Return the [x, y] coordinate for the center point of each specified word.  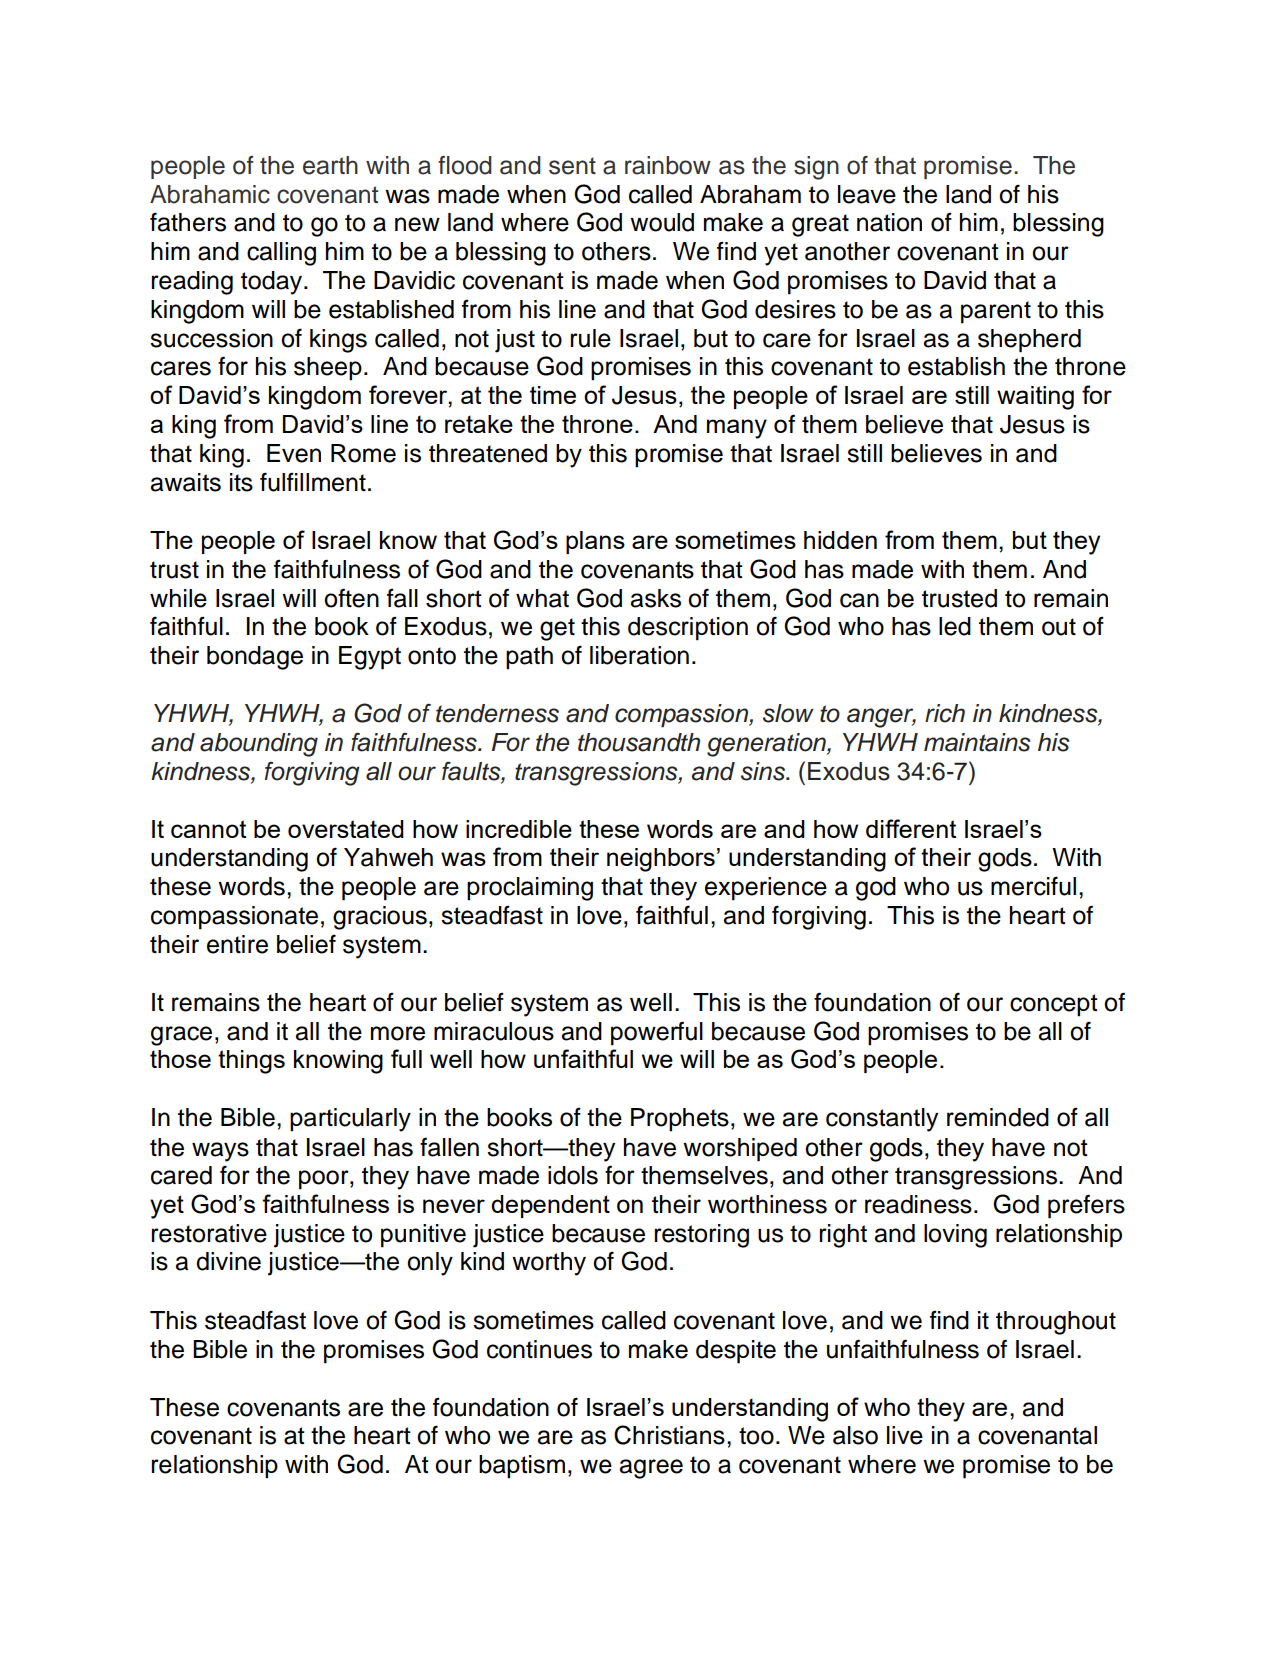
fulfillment [313, 482]
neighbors [661, 860]
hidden [840, 540]
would [662, 222]
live [905, 1435]
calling [281, 254]
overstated [346, 829]
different [911, 828]
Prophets [680, 1120]
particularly [350, 1120]
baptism [522, 1467]
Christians [669, 1435]
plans [595, 542]
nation [889, 222]
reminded [998, 1117]
